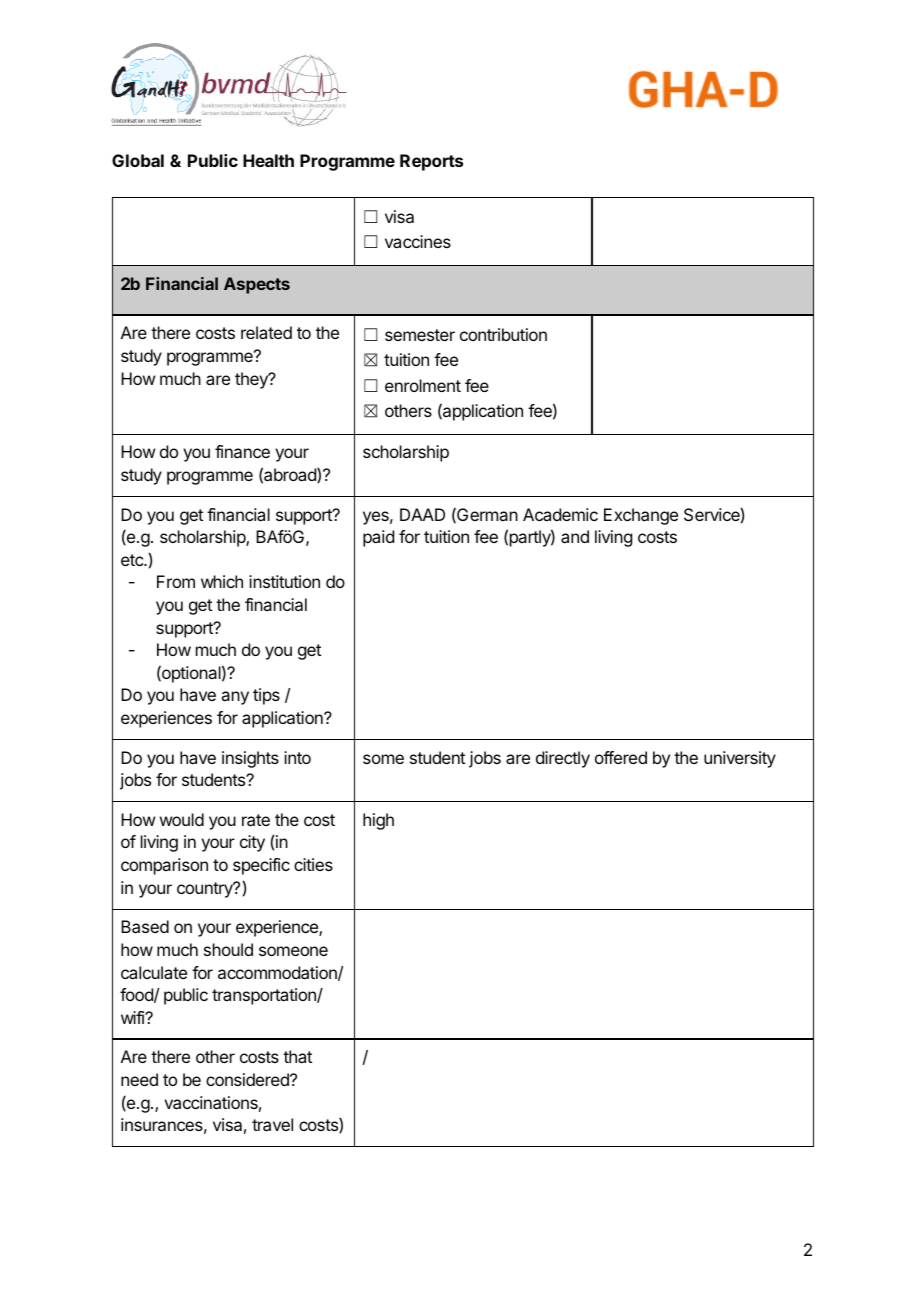 The width and height of the page is (924, 1307). Describe the element at coordinates (268, 160) in the page. I see `Health` at that location.
